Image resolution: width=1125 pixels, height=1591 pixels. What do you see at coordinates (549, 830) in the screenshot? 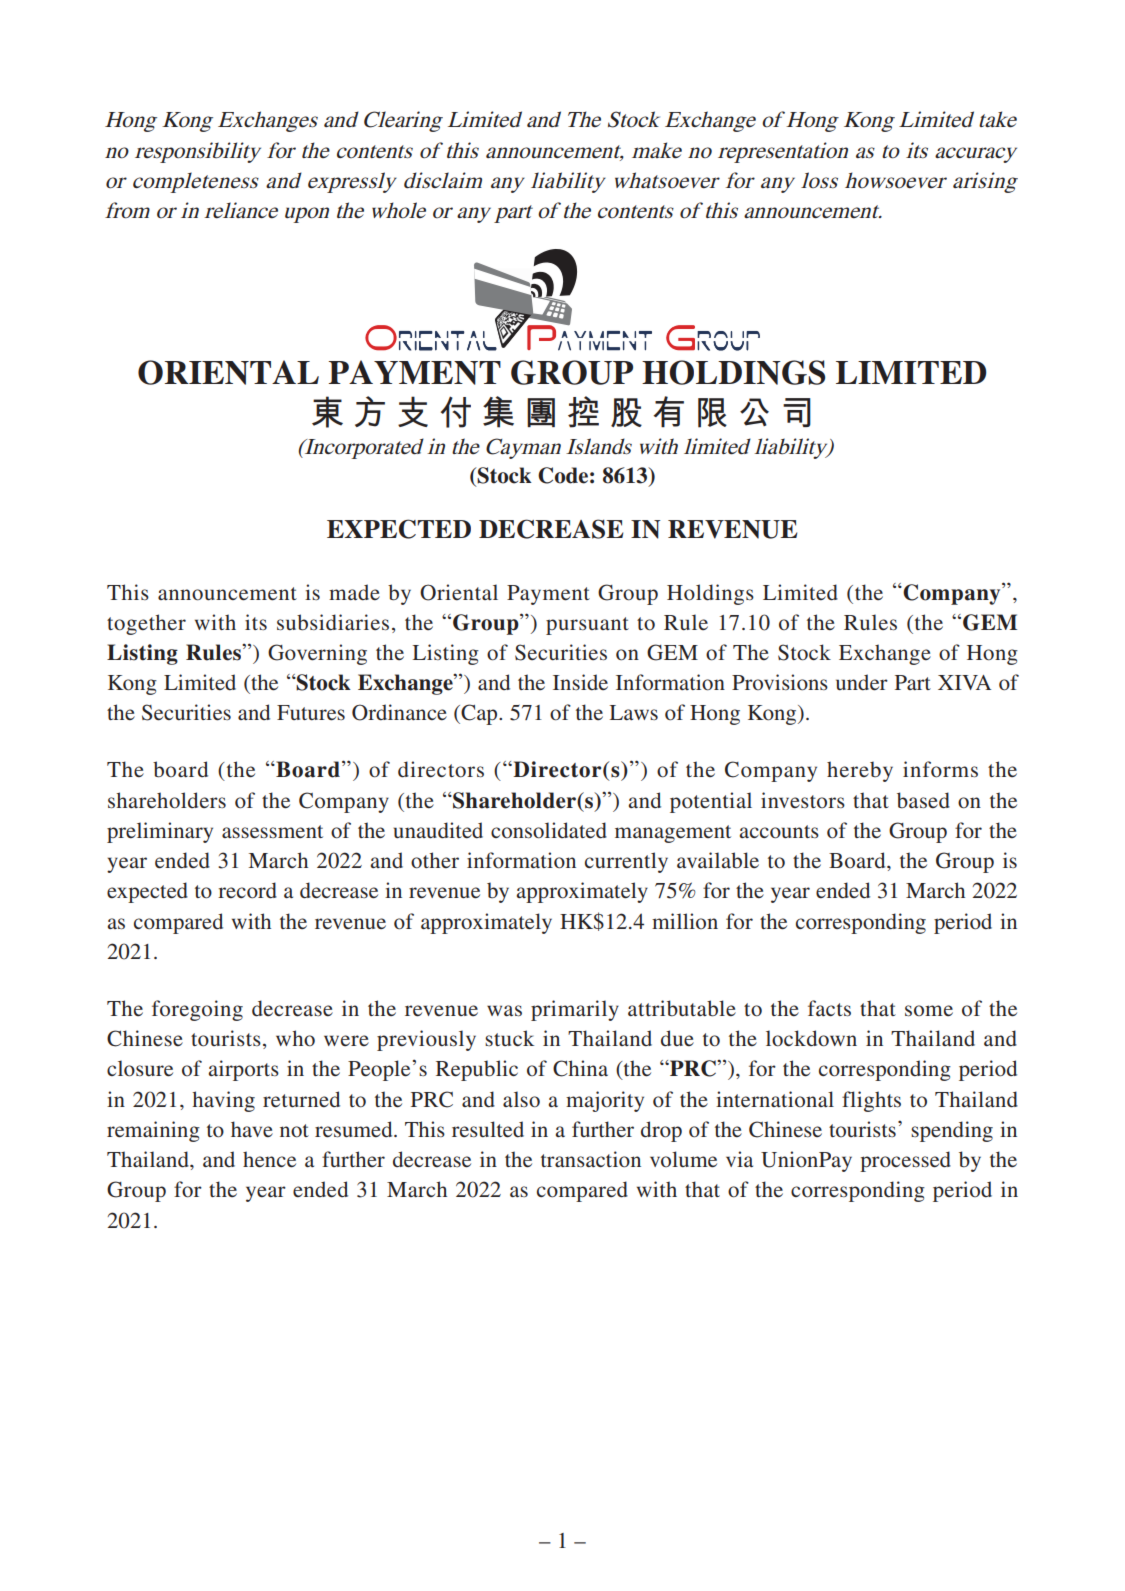
I see `consolidated` at bounding box center [549, 830].
